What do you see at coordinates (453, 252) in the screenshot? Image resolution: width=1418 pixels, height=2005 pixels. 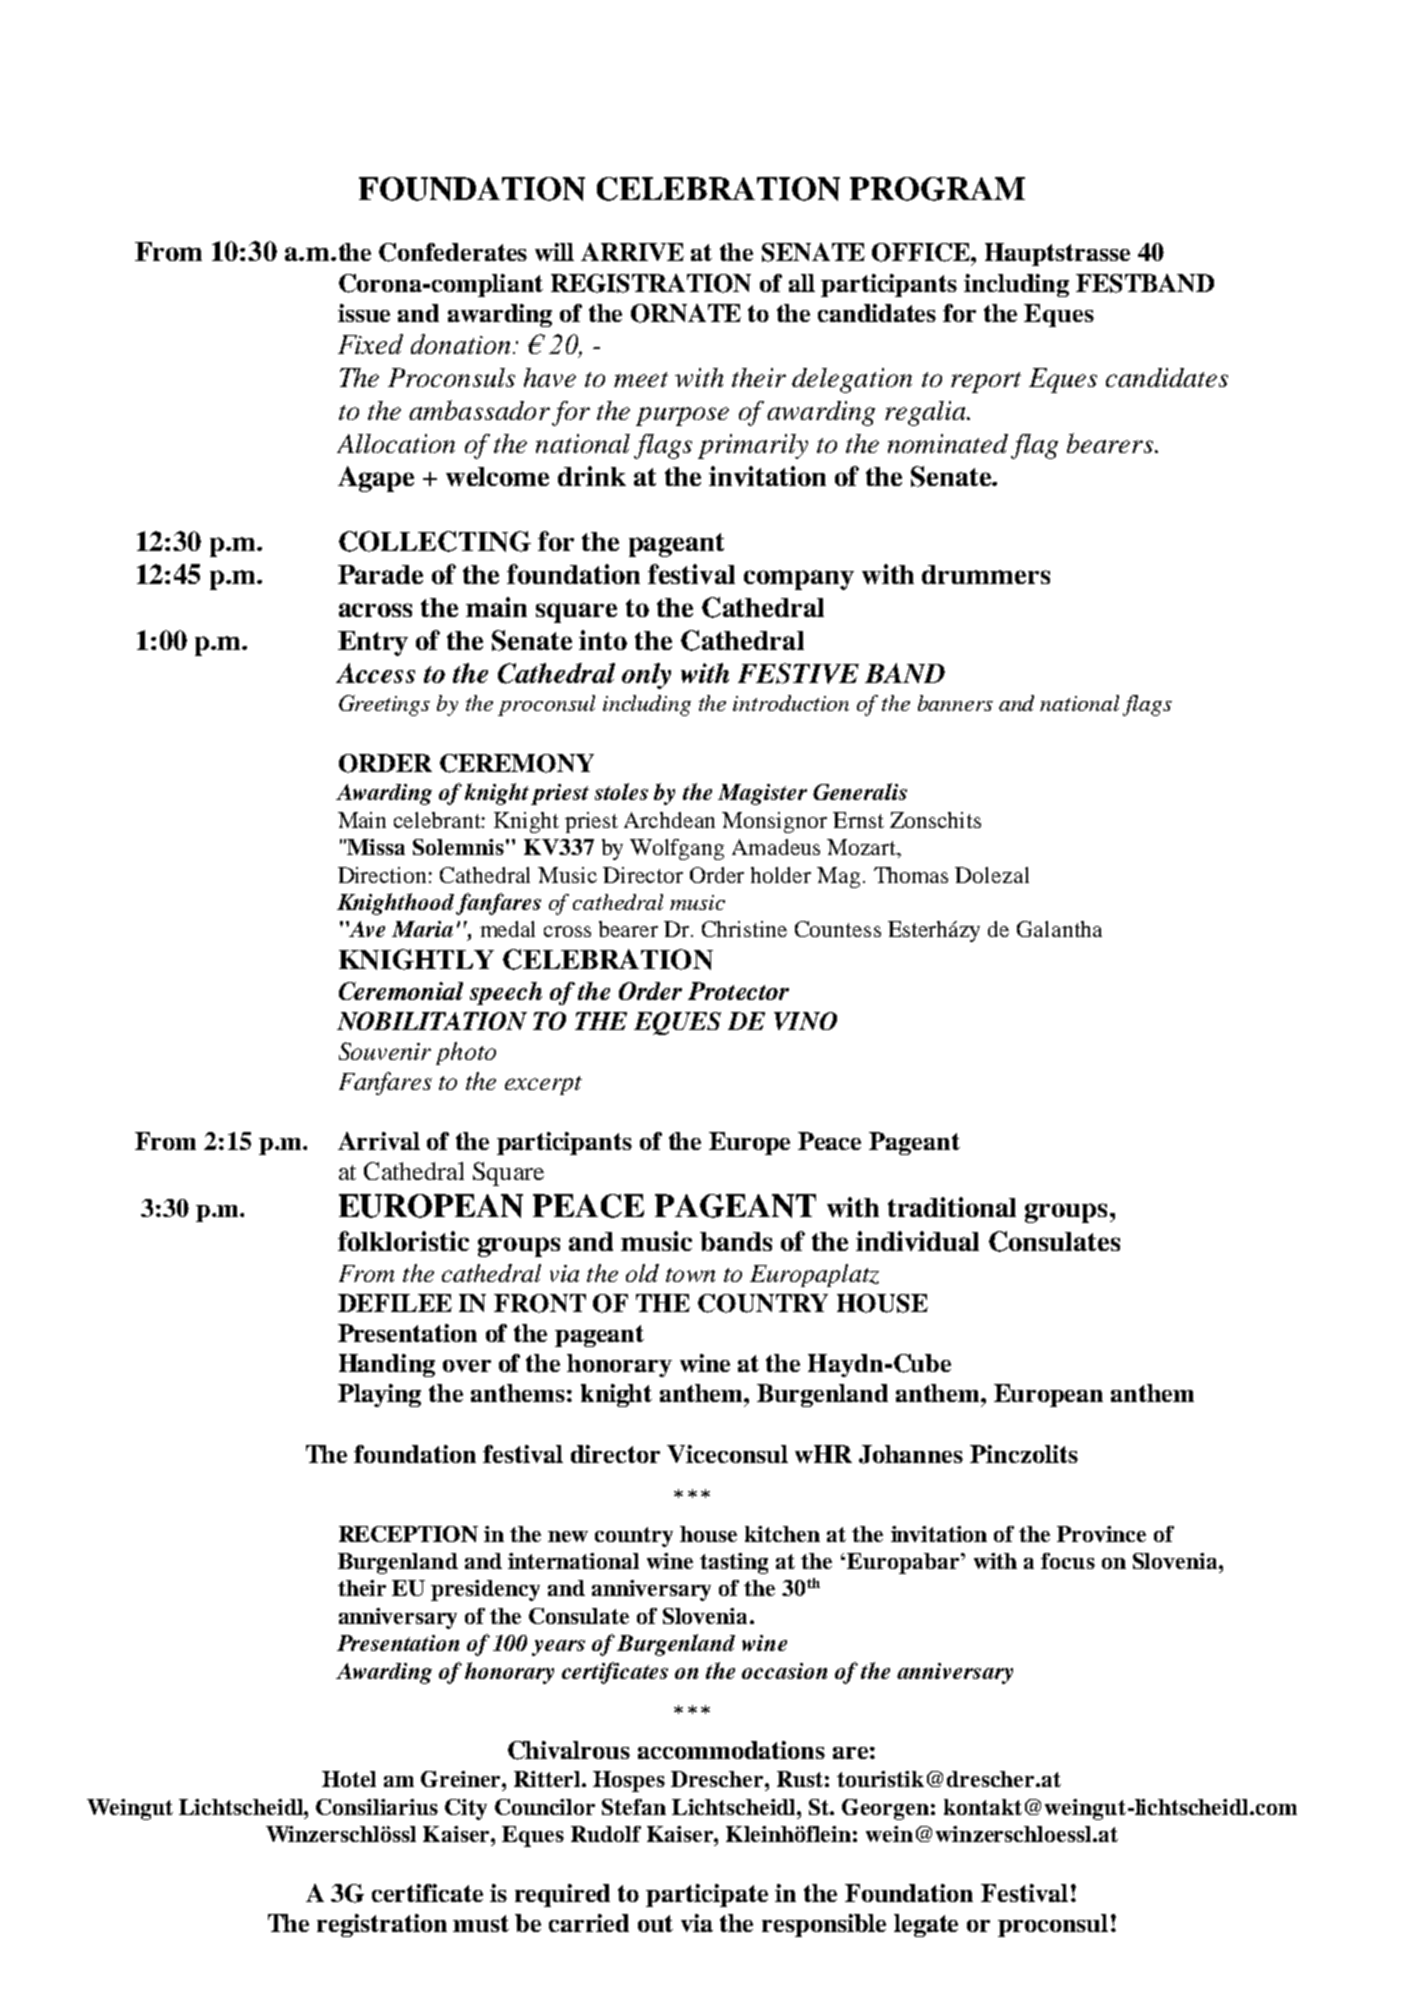 I see `Confederates` at bounding box center [453, 252].
